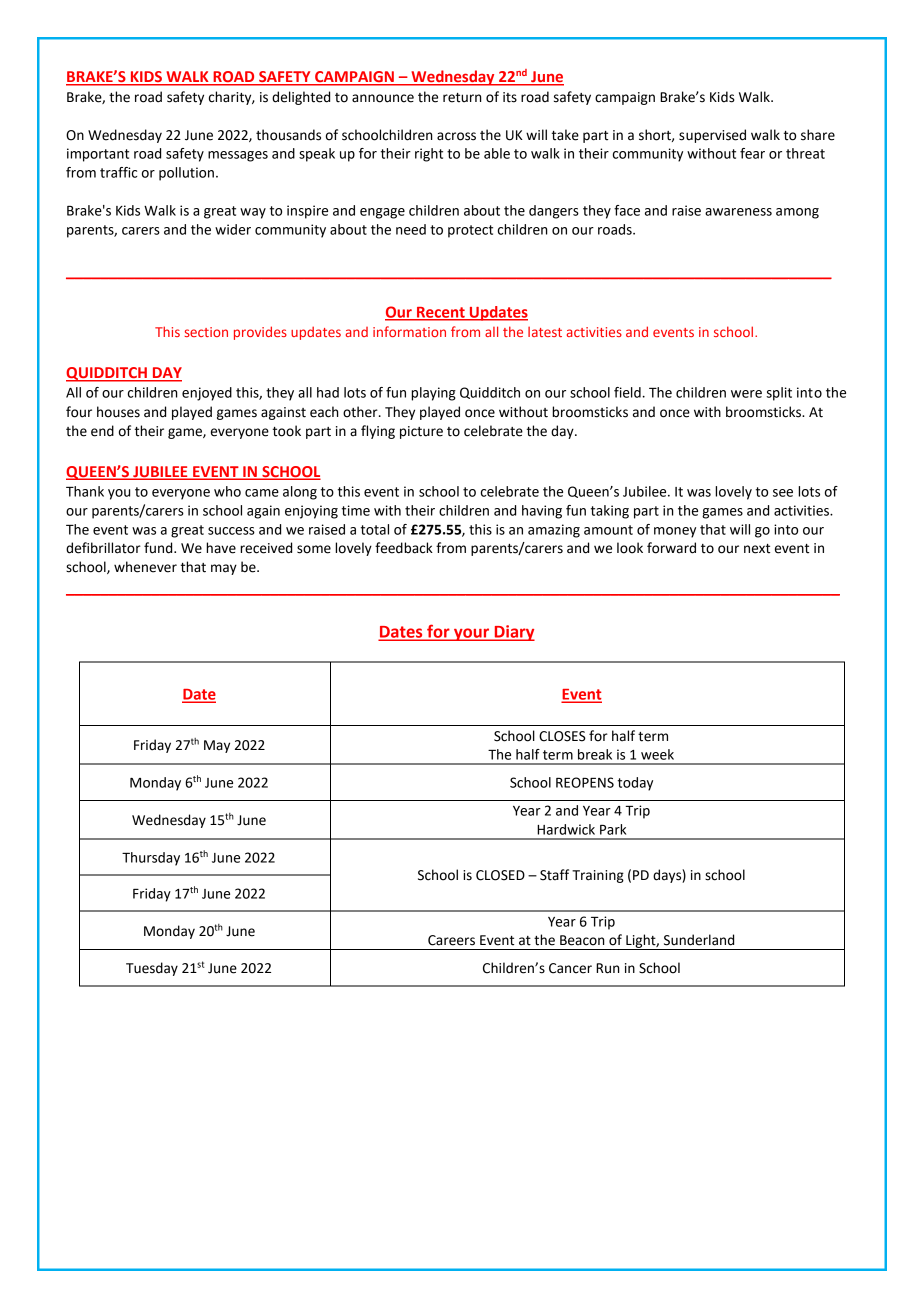 This page has height=1308, width=924. Describe the element at coordinates (186, 174) in the page. I see `pollution` at that location.
